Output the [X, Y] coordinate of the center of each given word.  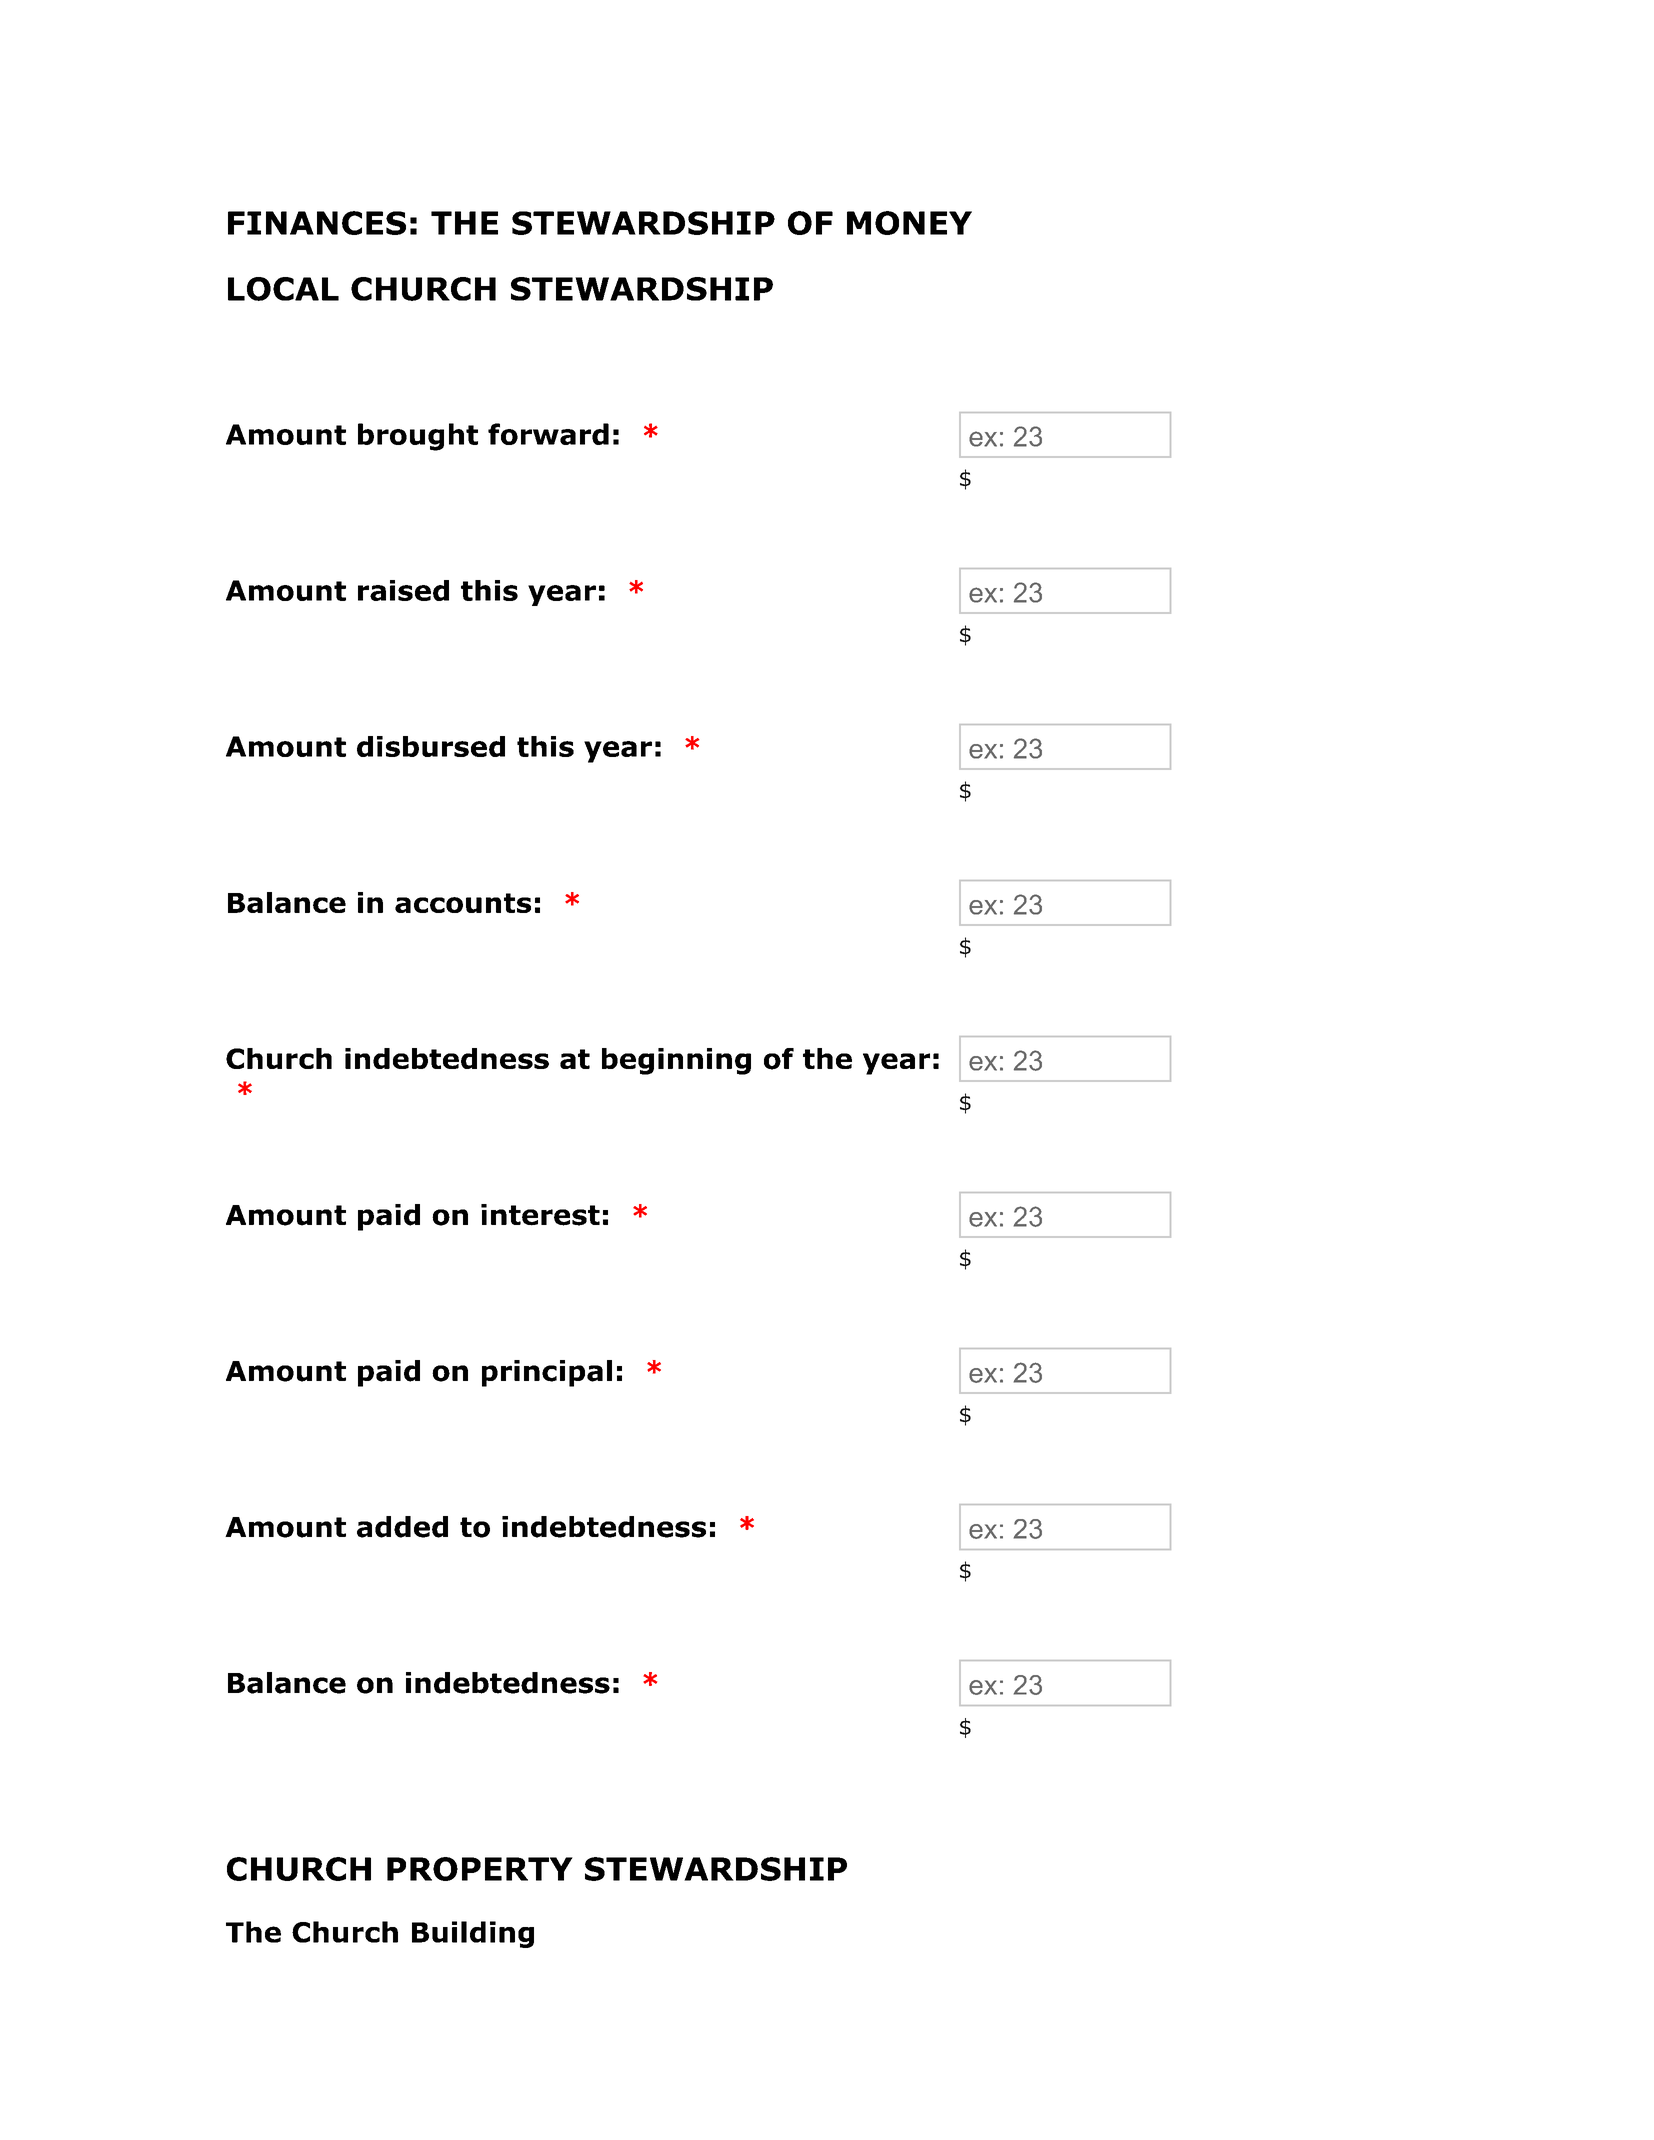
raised [403, 590]
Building [473, 1934]
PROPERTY [480, 1869]
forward [548, 434]
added [402, 1527]
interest [540, 1215]
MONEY [909, 223]
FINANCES [317, 223]
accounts [463, 903]
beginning [676, 1061]
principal [547, 1373]
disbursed [431, 746]
